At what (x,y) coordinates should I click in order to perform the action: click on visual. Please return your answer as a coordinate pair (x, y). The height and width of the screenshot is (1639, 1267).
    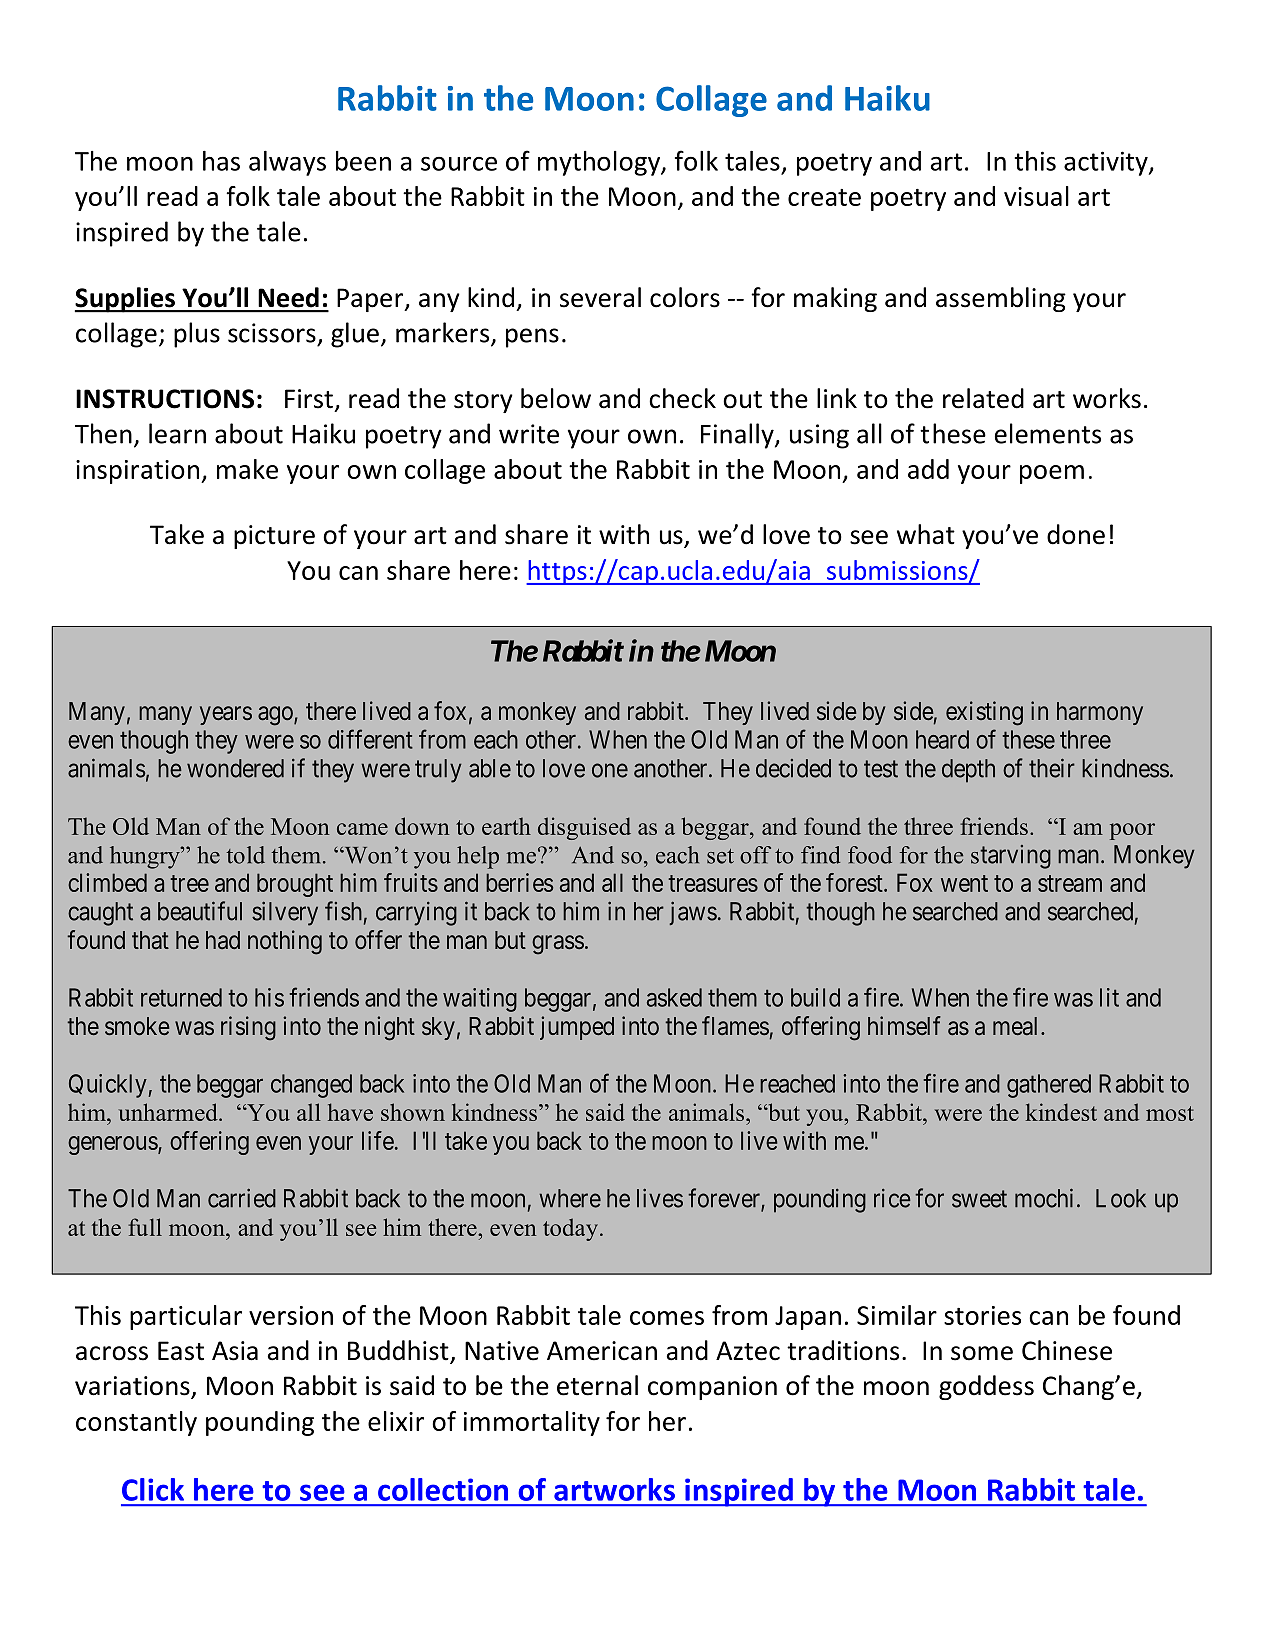
    Looking at the image, I should click on (1036, 196).
